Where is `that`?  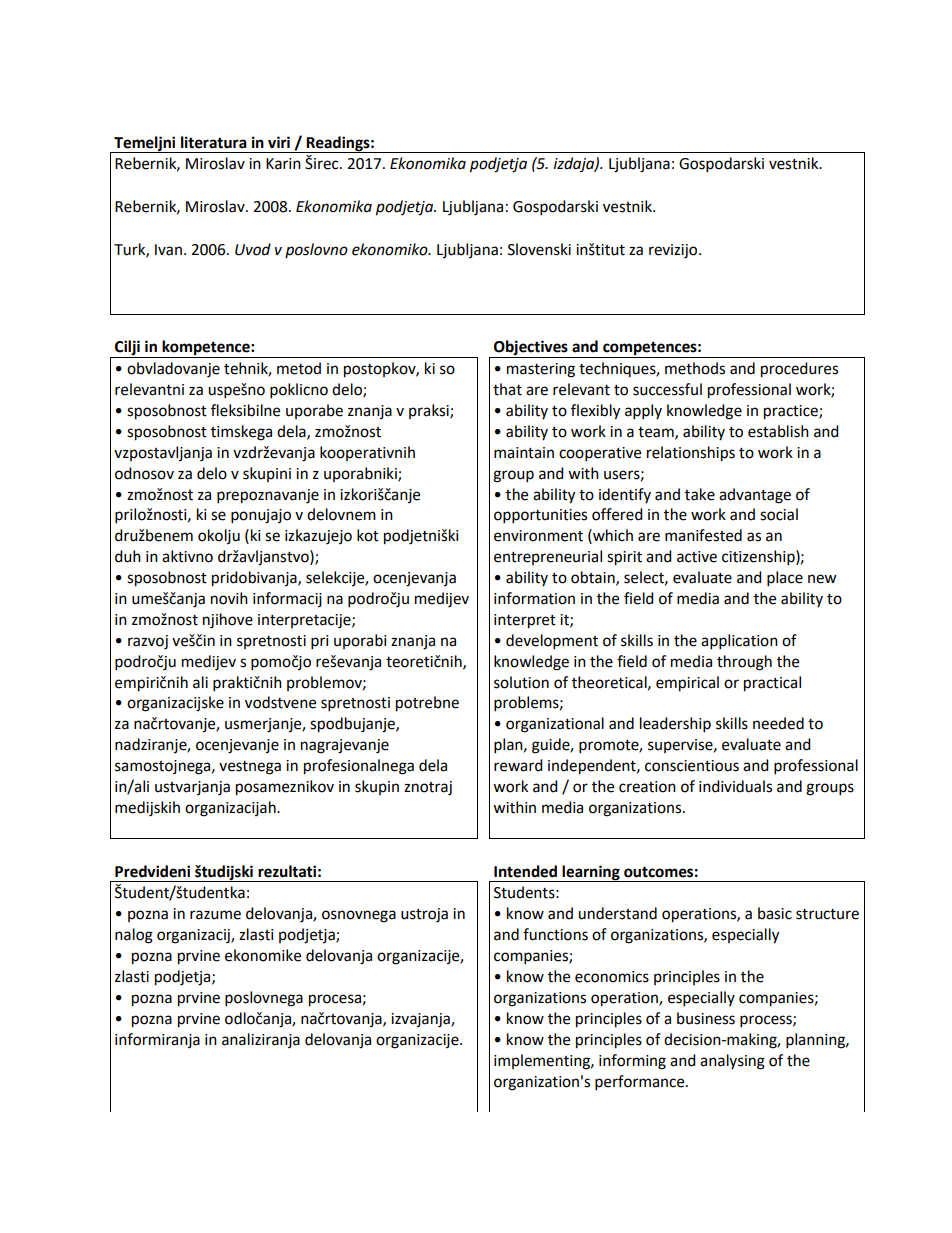
that is located at coordinates (507, 389).
